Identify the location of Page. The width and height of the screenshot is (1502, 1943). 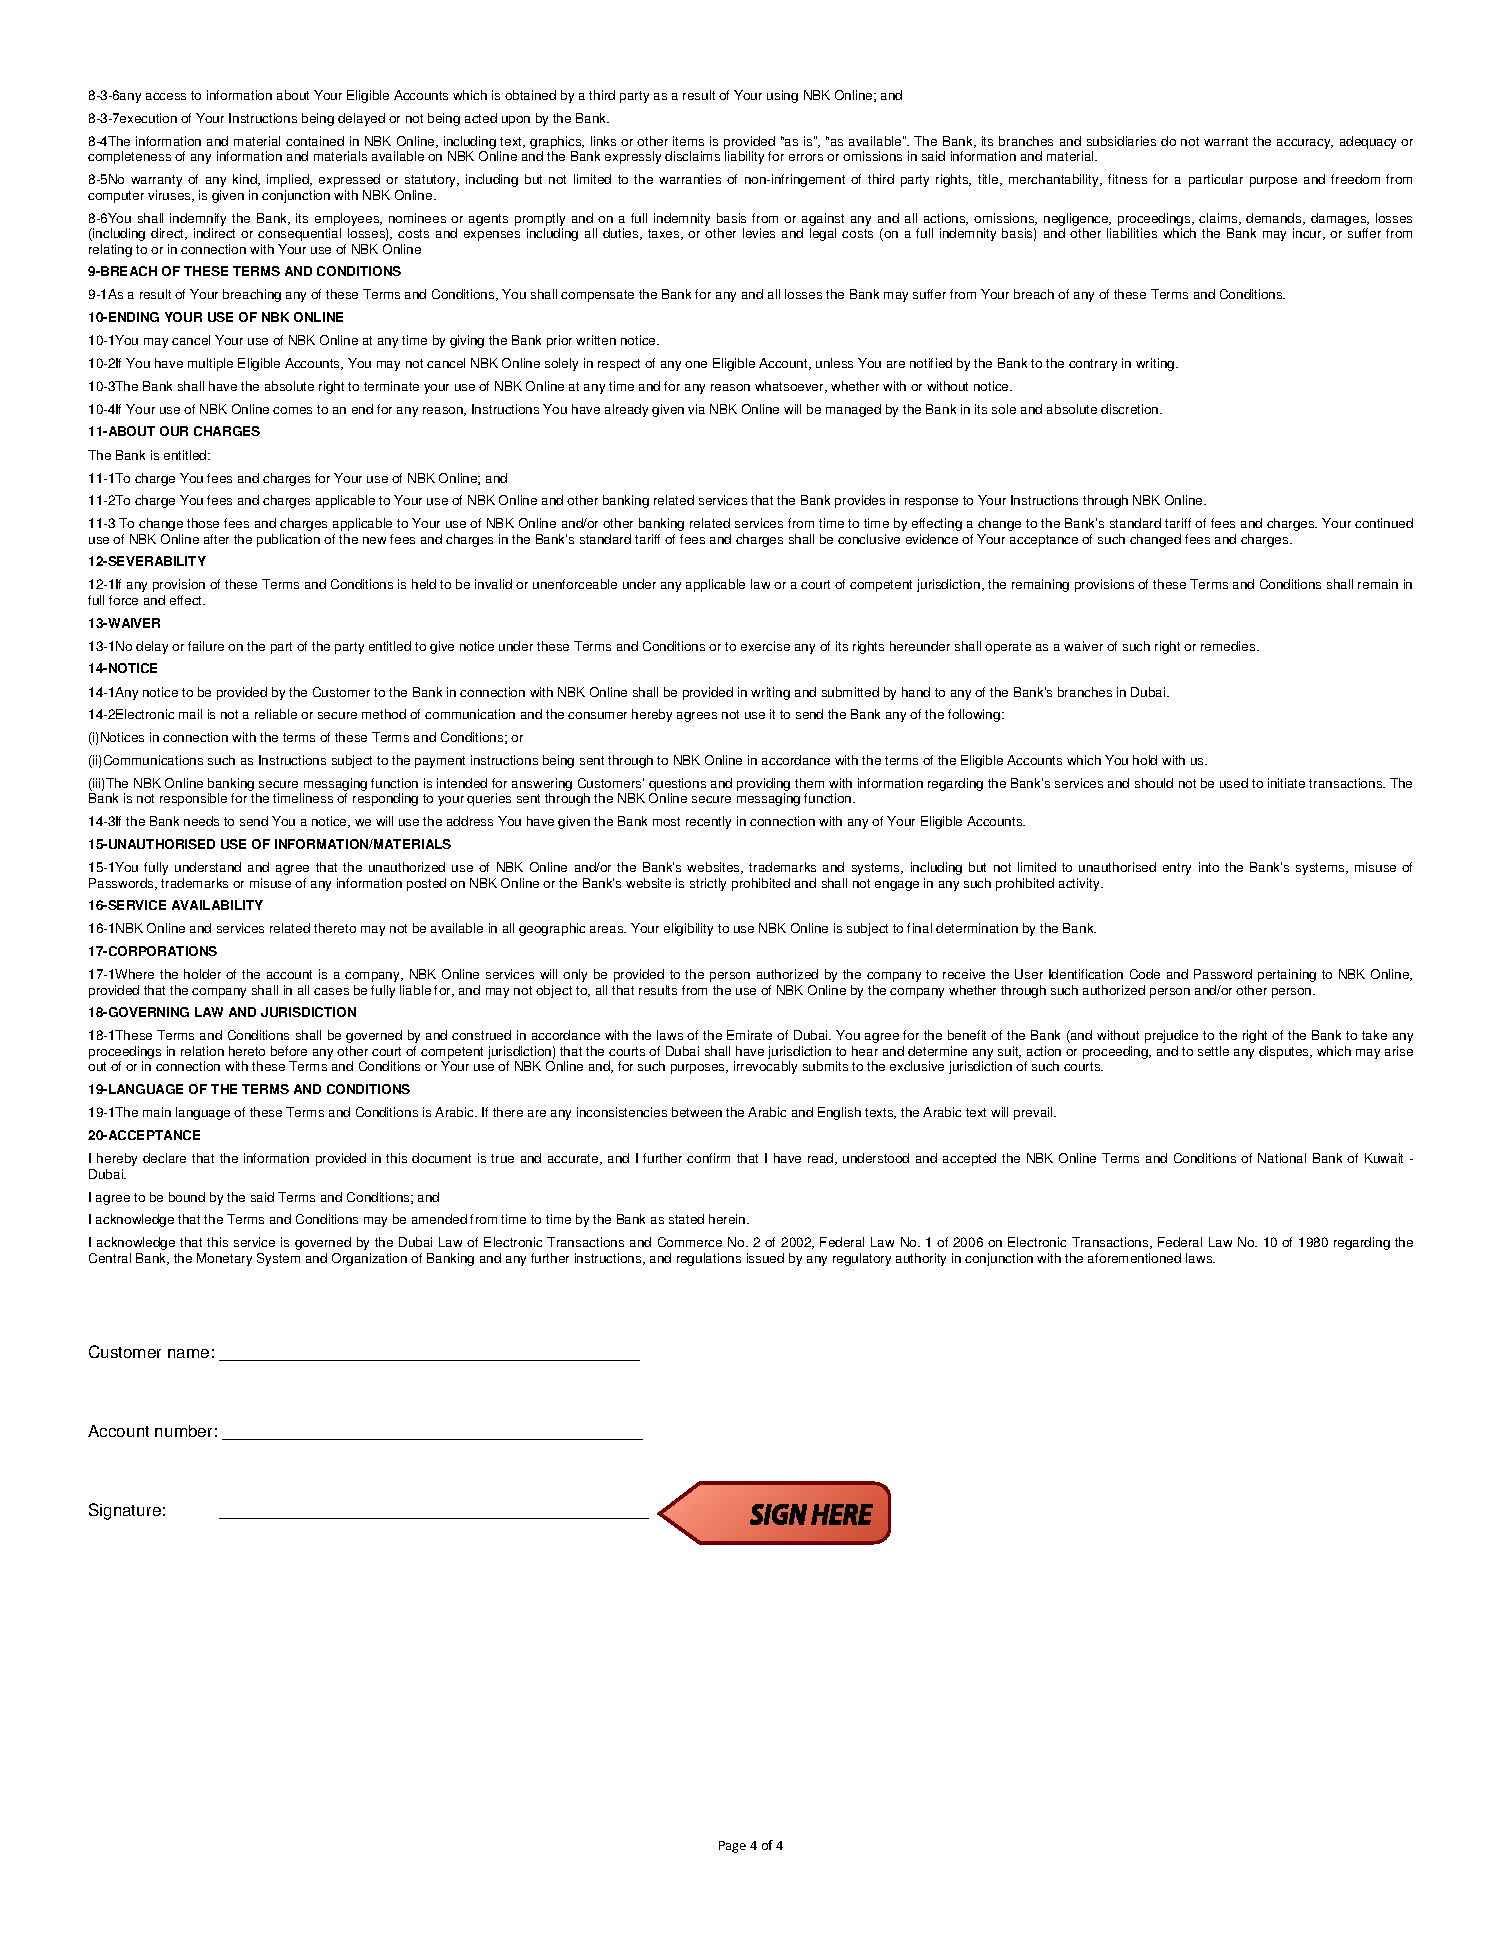
(732, 1847).
